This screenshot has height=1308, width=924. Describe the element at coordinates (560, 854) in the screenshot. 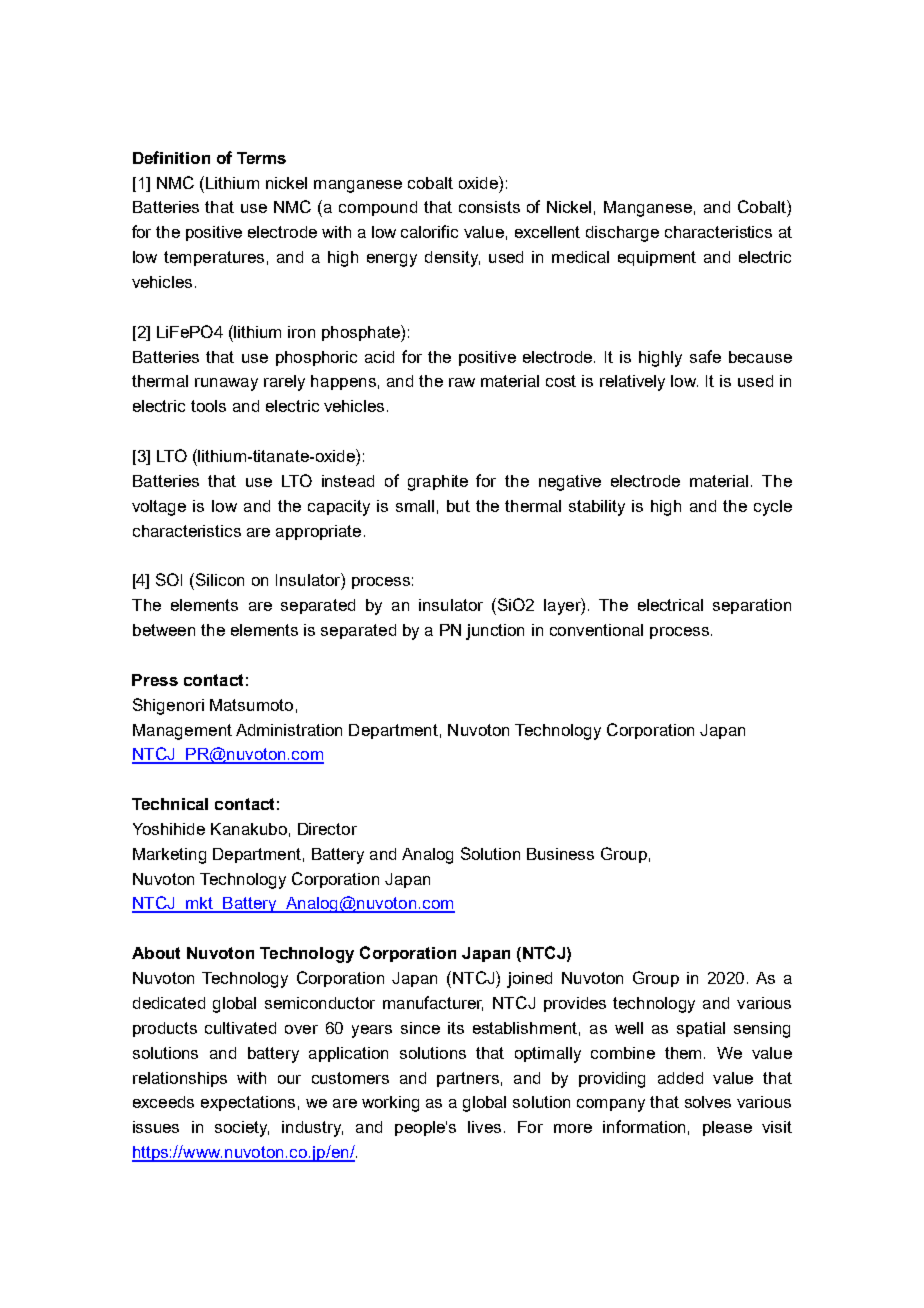

I see `Business` at that location.
